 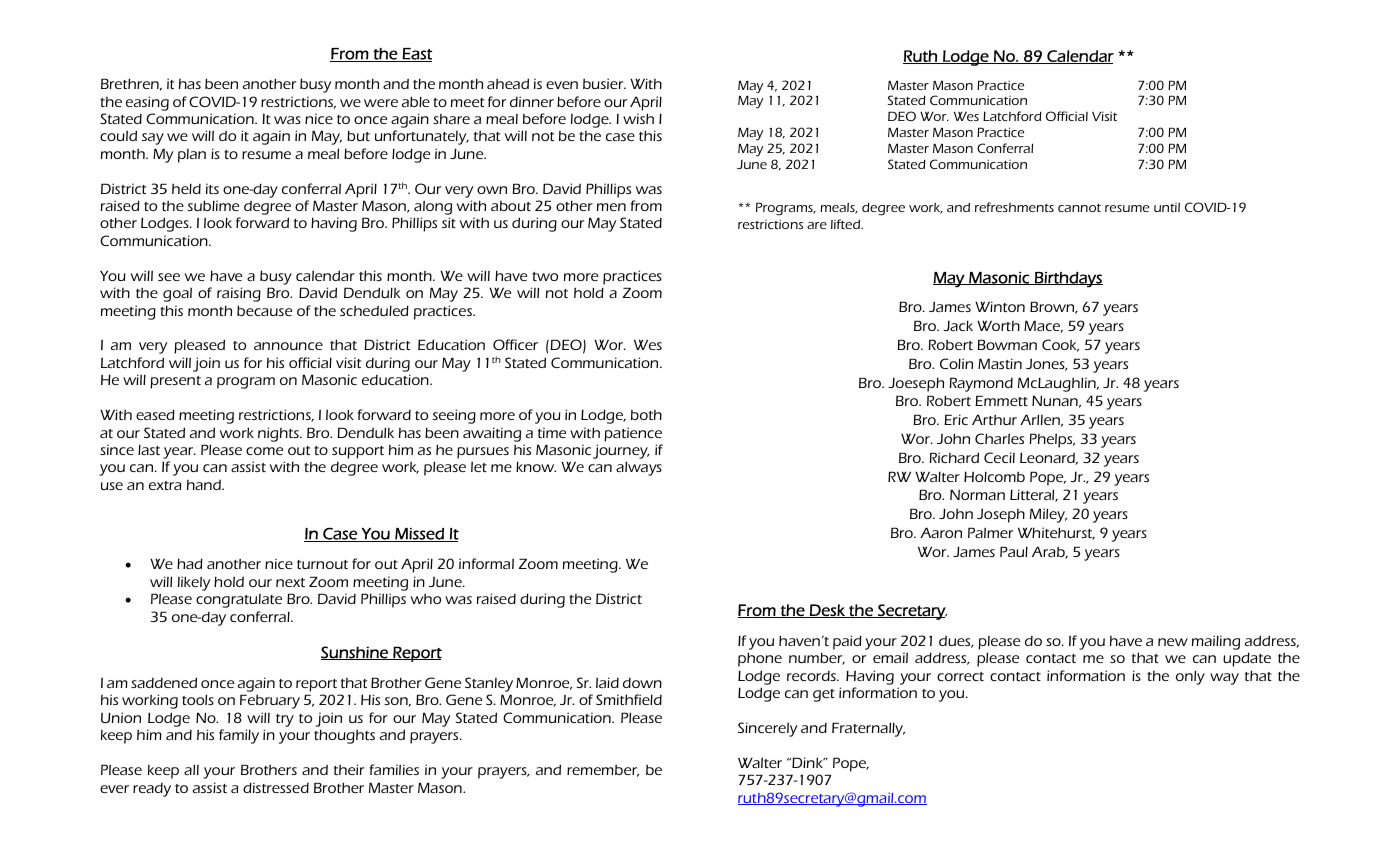 What do you see at coordinates (604, 83) in the screenshot?
I see `busier` at bounding box center [604, 83].
